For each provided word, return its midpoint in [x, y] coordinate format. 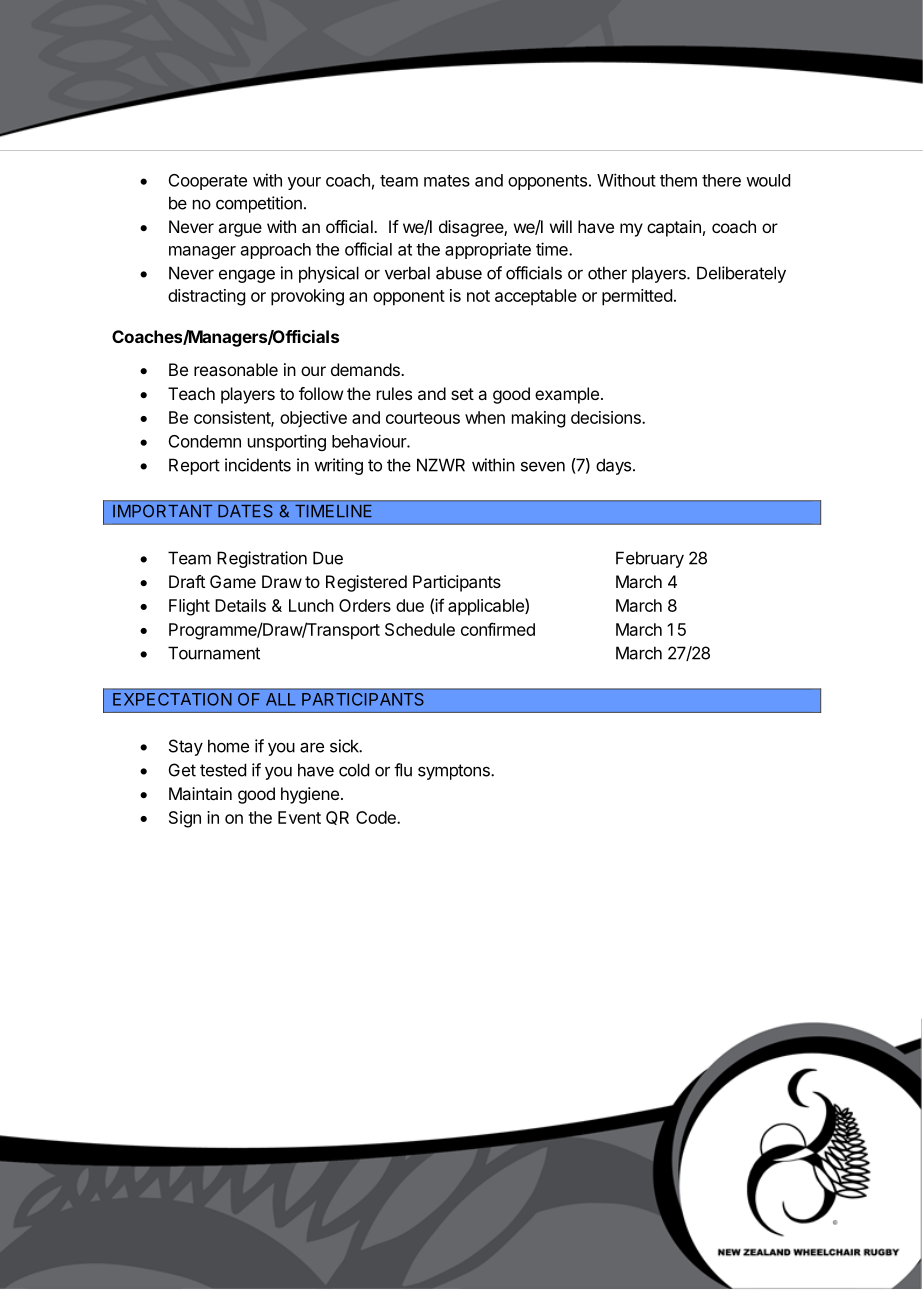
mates [447, 181]
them [678, 180]
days [613, 466]
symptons [455, 772]
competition [259, 204]
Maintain [200, 793]
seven [543, 466]
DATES [245, 511]
